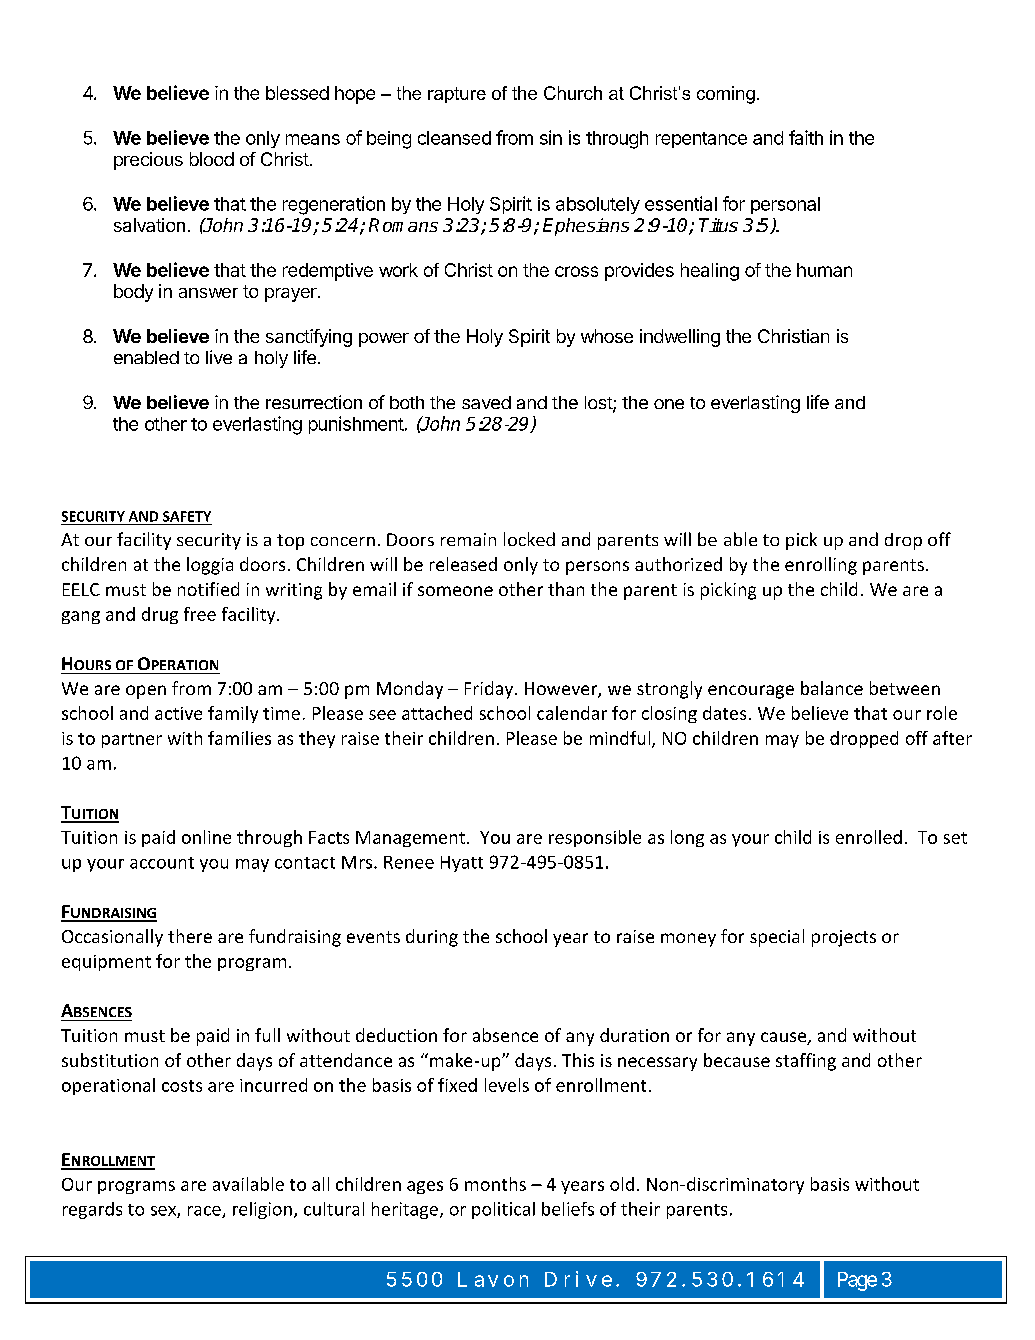  Describe the element at coordinates (495, 1184) in the screenshot. I see `months` at that location.
